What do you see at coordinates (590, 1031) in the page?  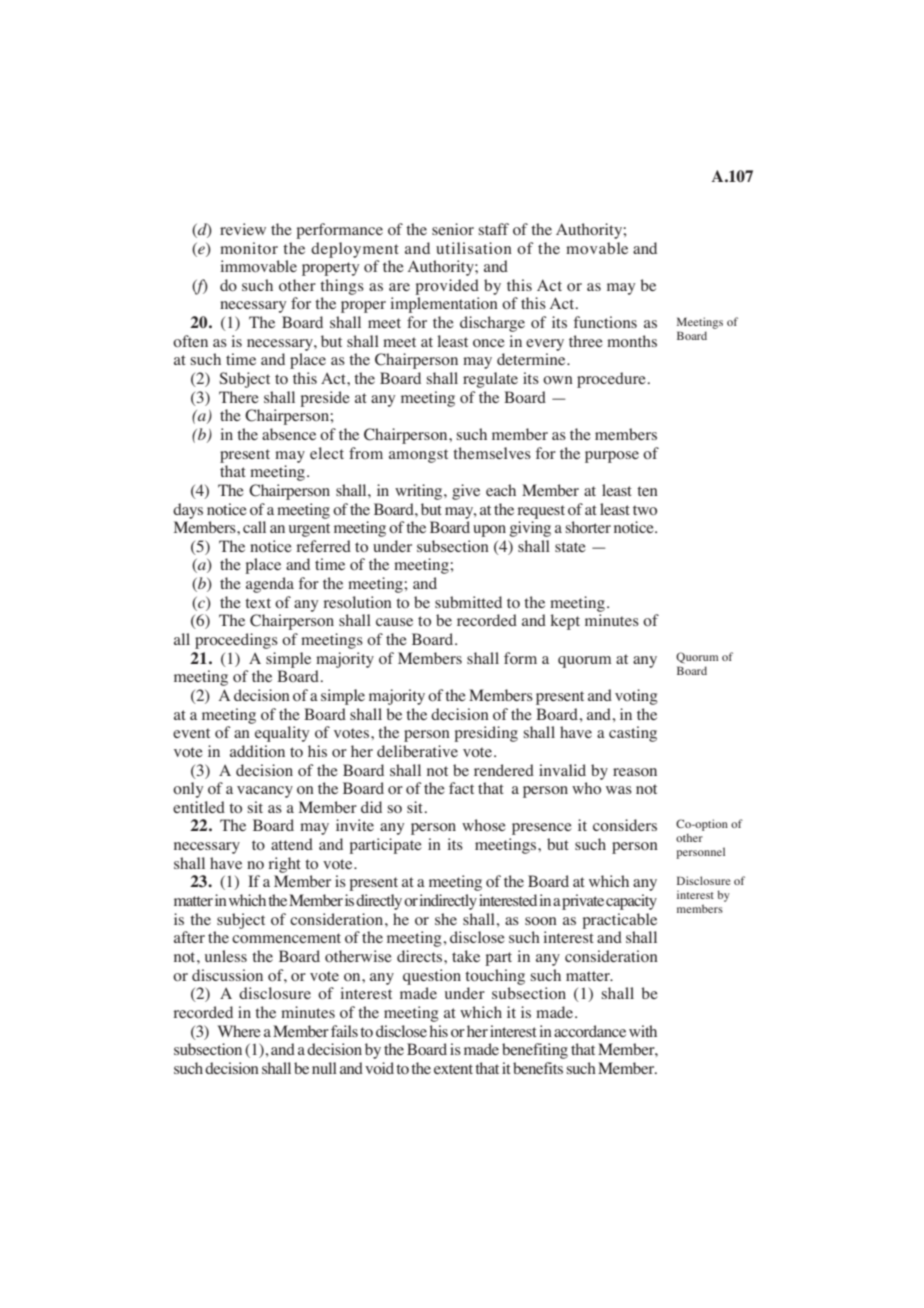 I see `accordance` at bounding box center [590, 1031].
